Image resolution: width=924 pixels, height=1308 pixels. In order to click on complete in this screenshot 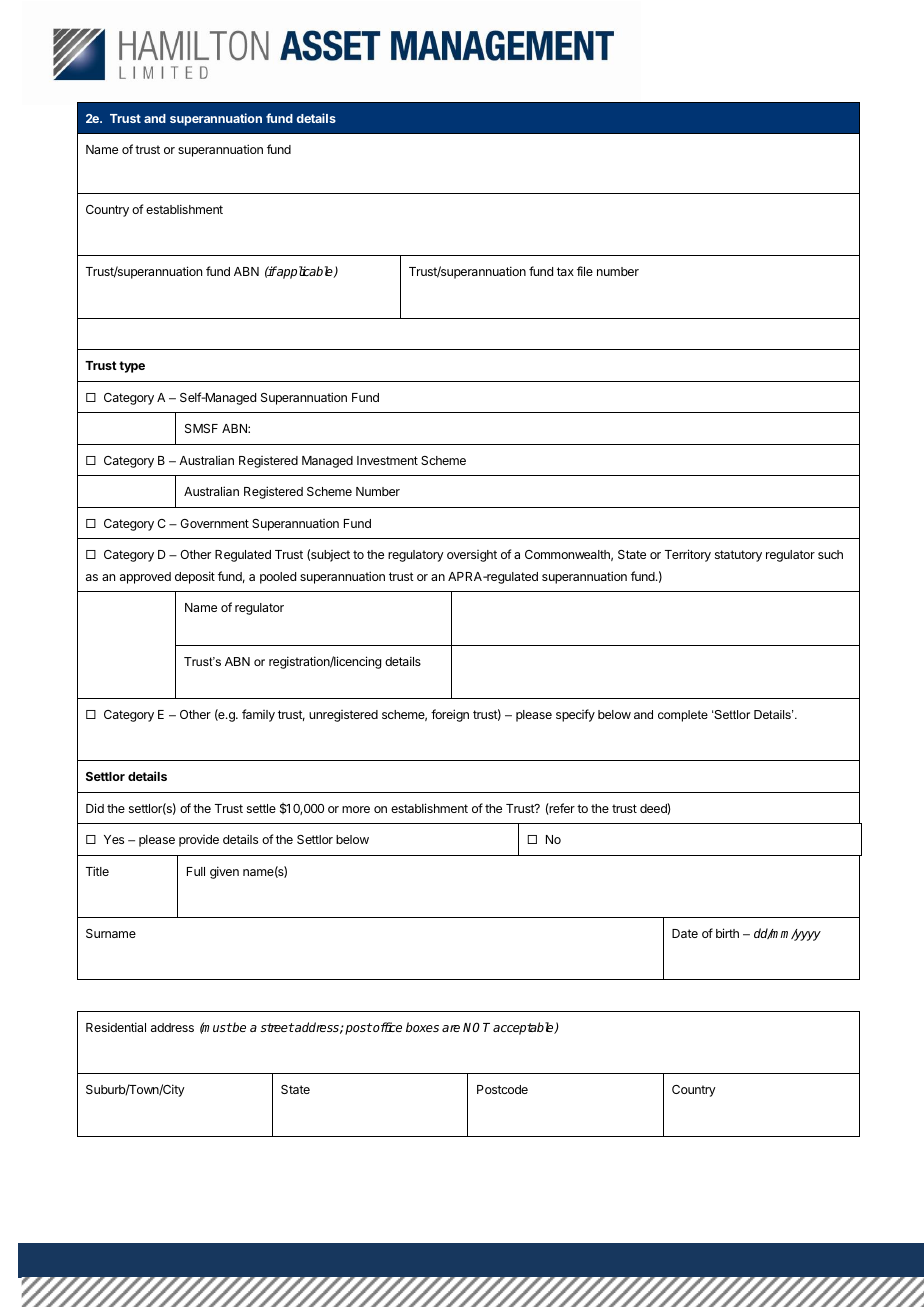, I will do `click(683, 716)`.
